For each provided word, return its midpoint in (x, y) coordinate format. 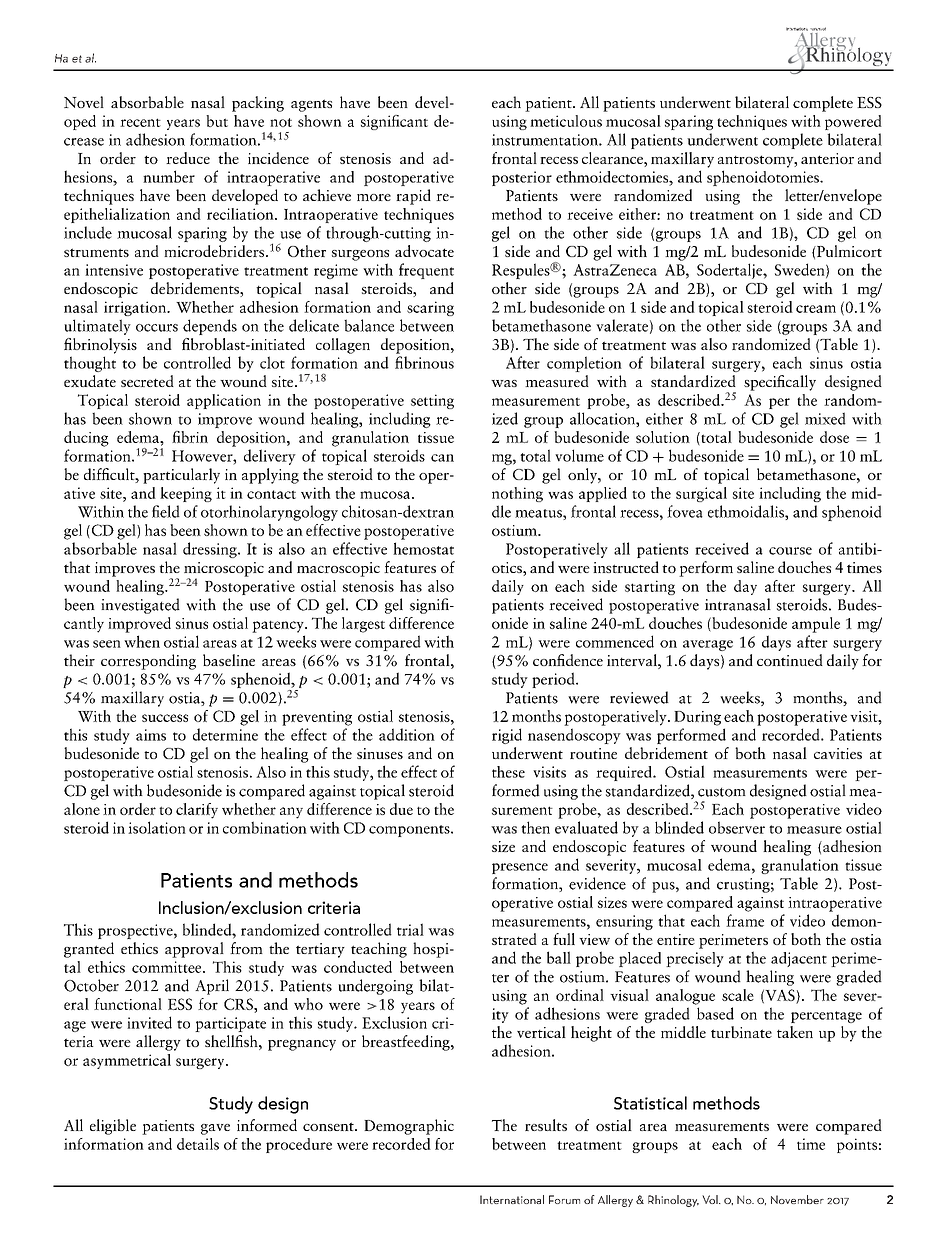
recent (140, 122)
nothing (517, 494)
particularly (181, 476)
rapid (413, 197)
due (401, 809)
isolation (157, 827)
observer (737, 827)
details (198, 1144)
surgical (701, 494)
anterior (827, 158)
